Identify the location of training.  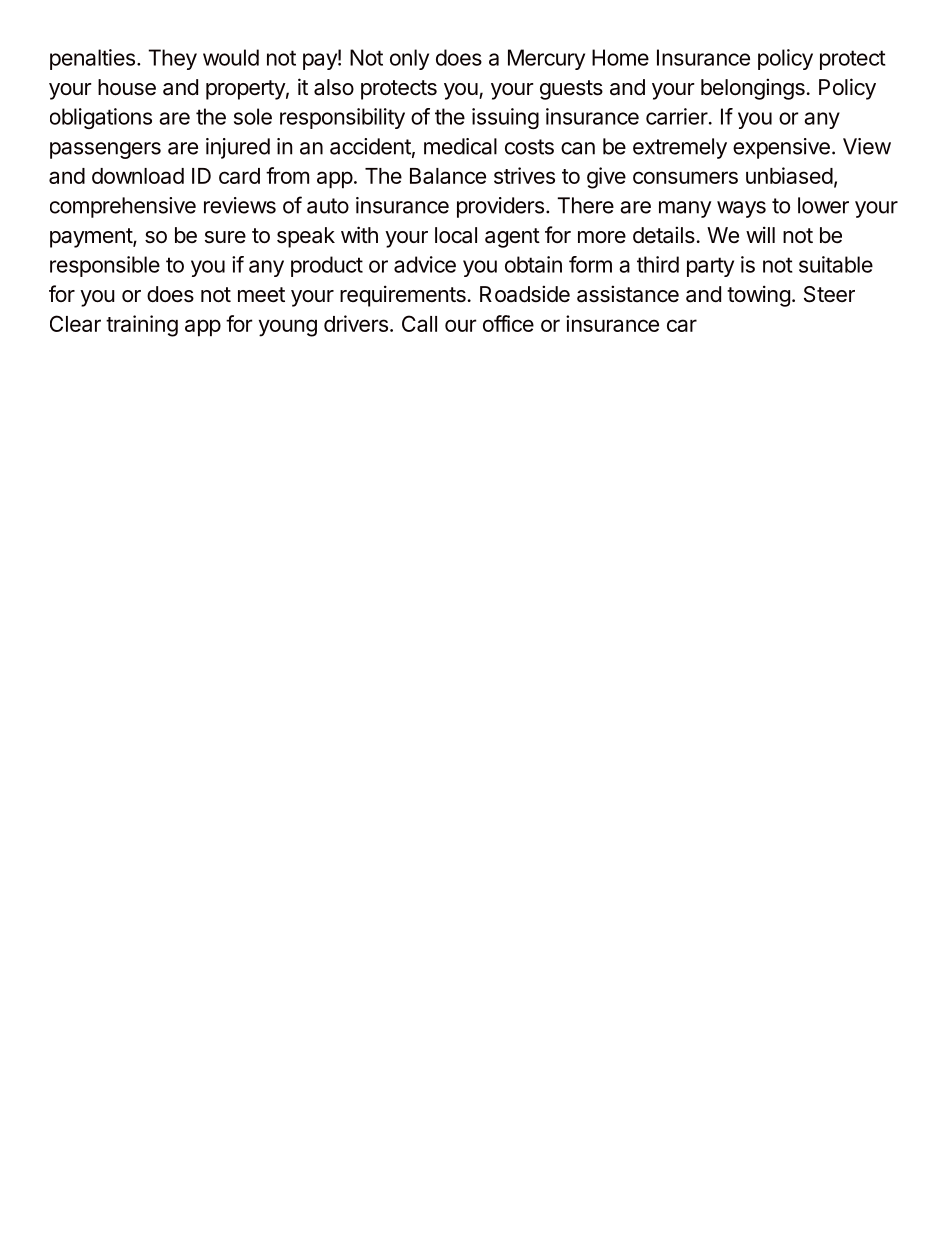
(142, 326).
